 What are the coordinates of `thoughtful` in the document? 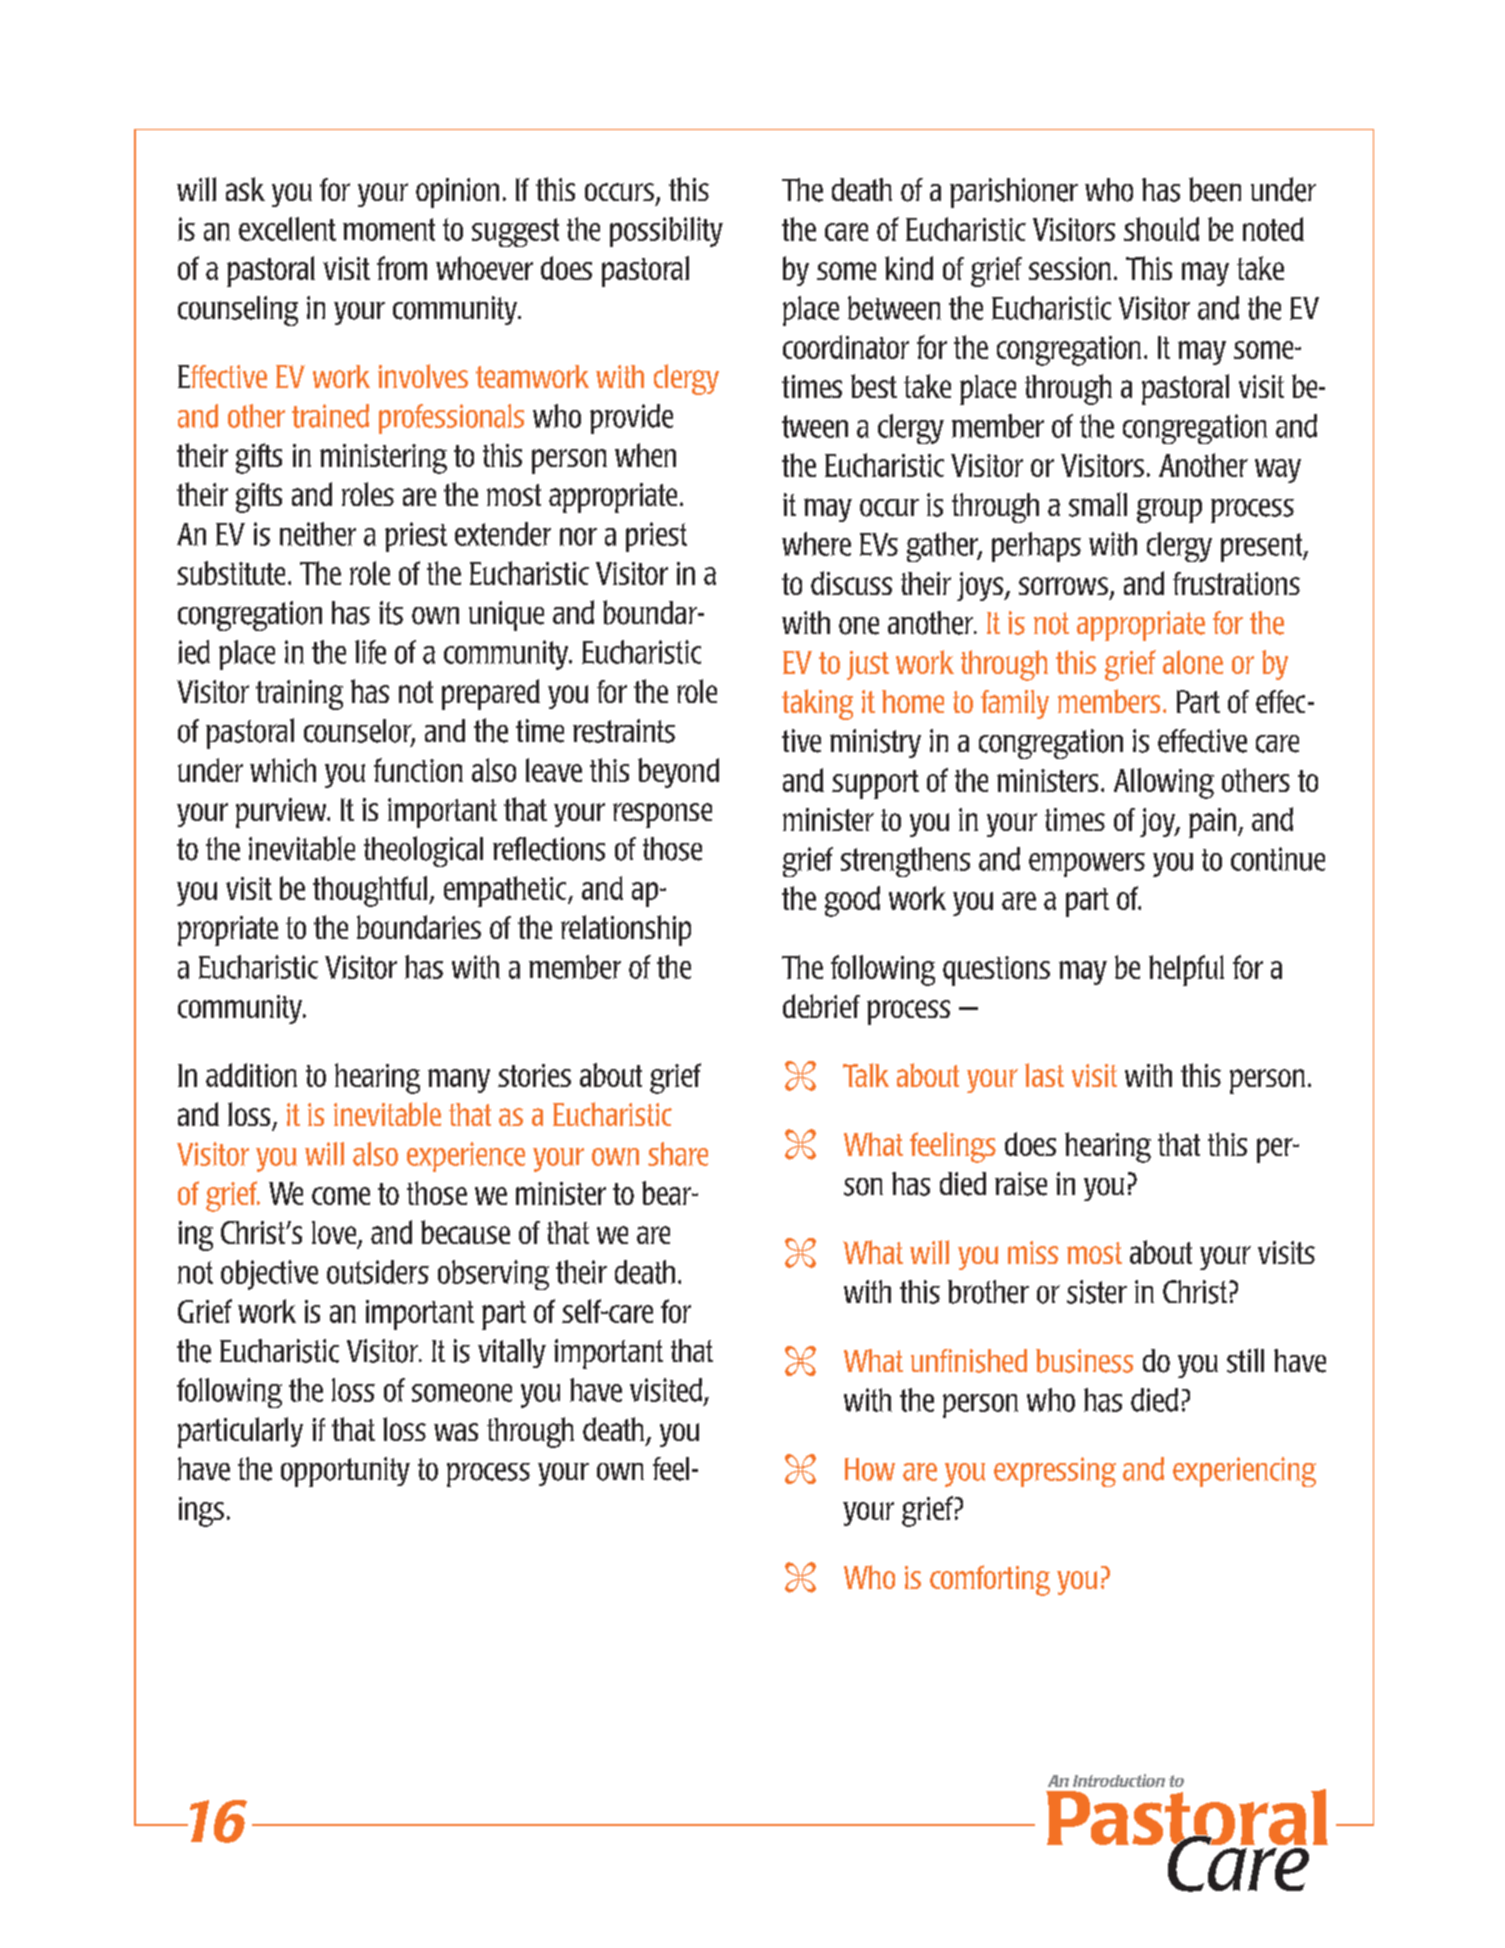 It's located at (371, 891).
